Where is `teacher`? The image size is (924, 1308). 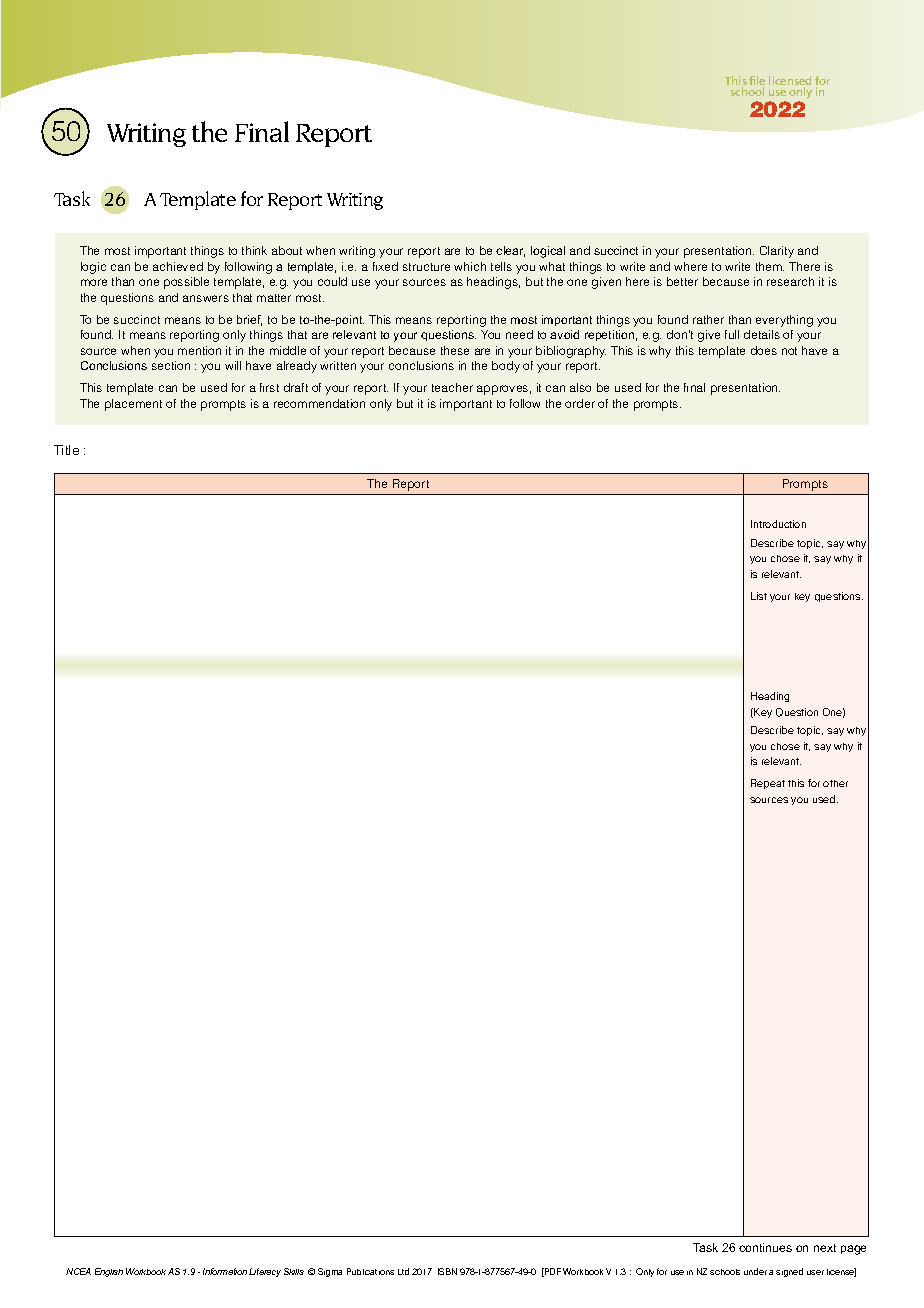 teacher is located at coordinates (452, 387).
